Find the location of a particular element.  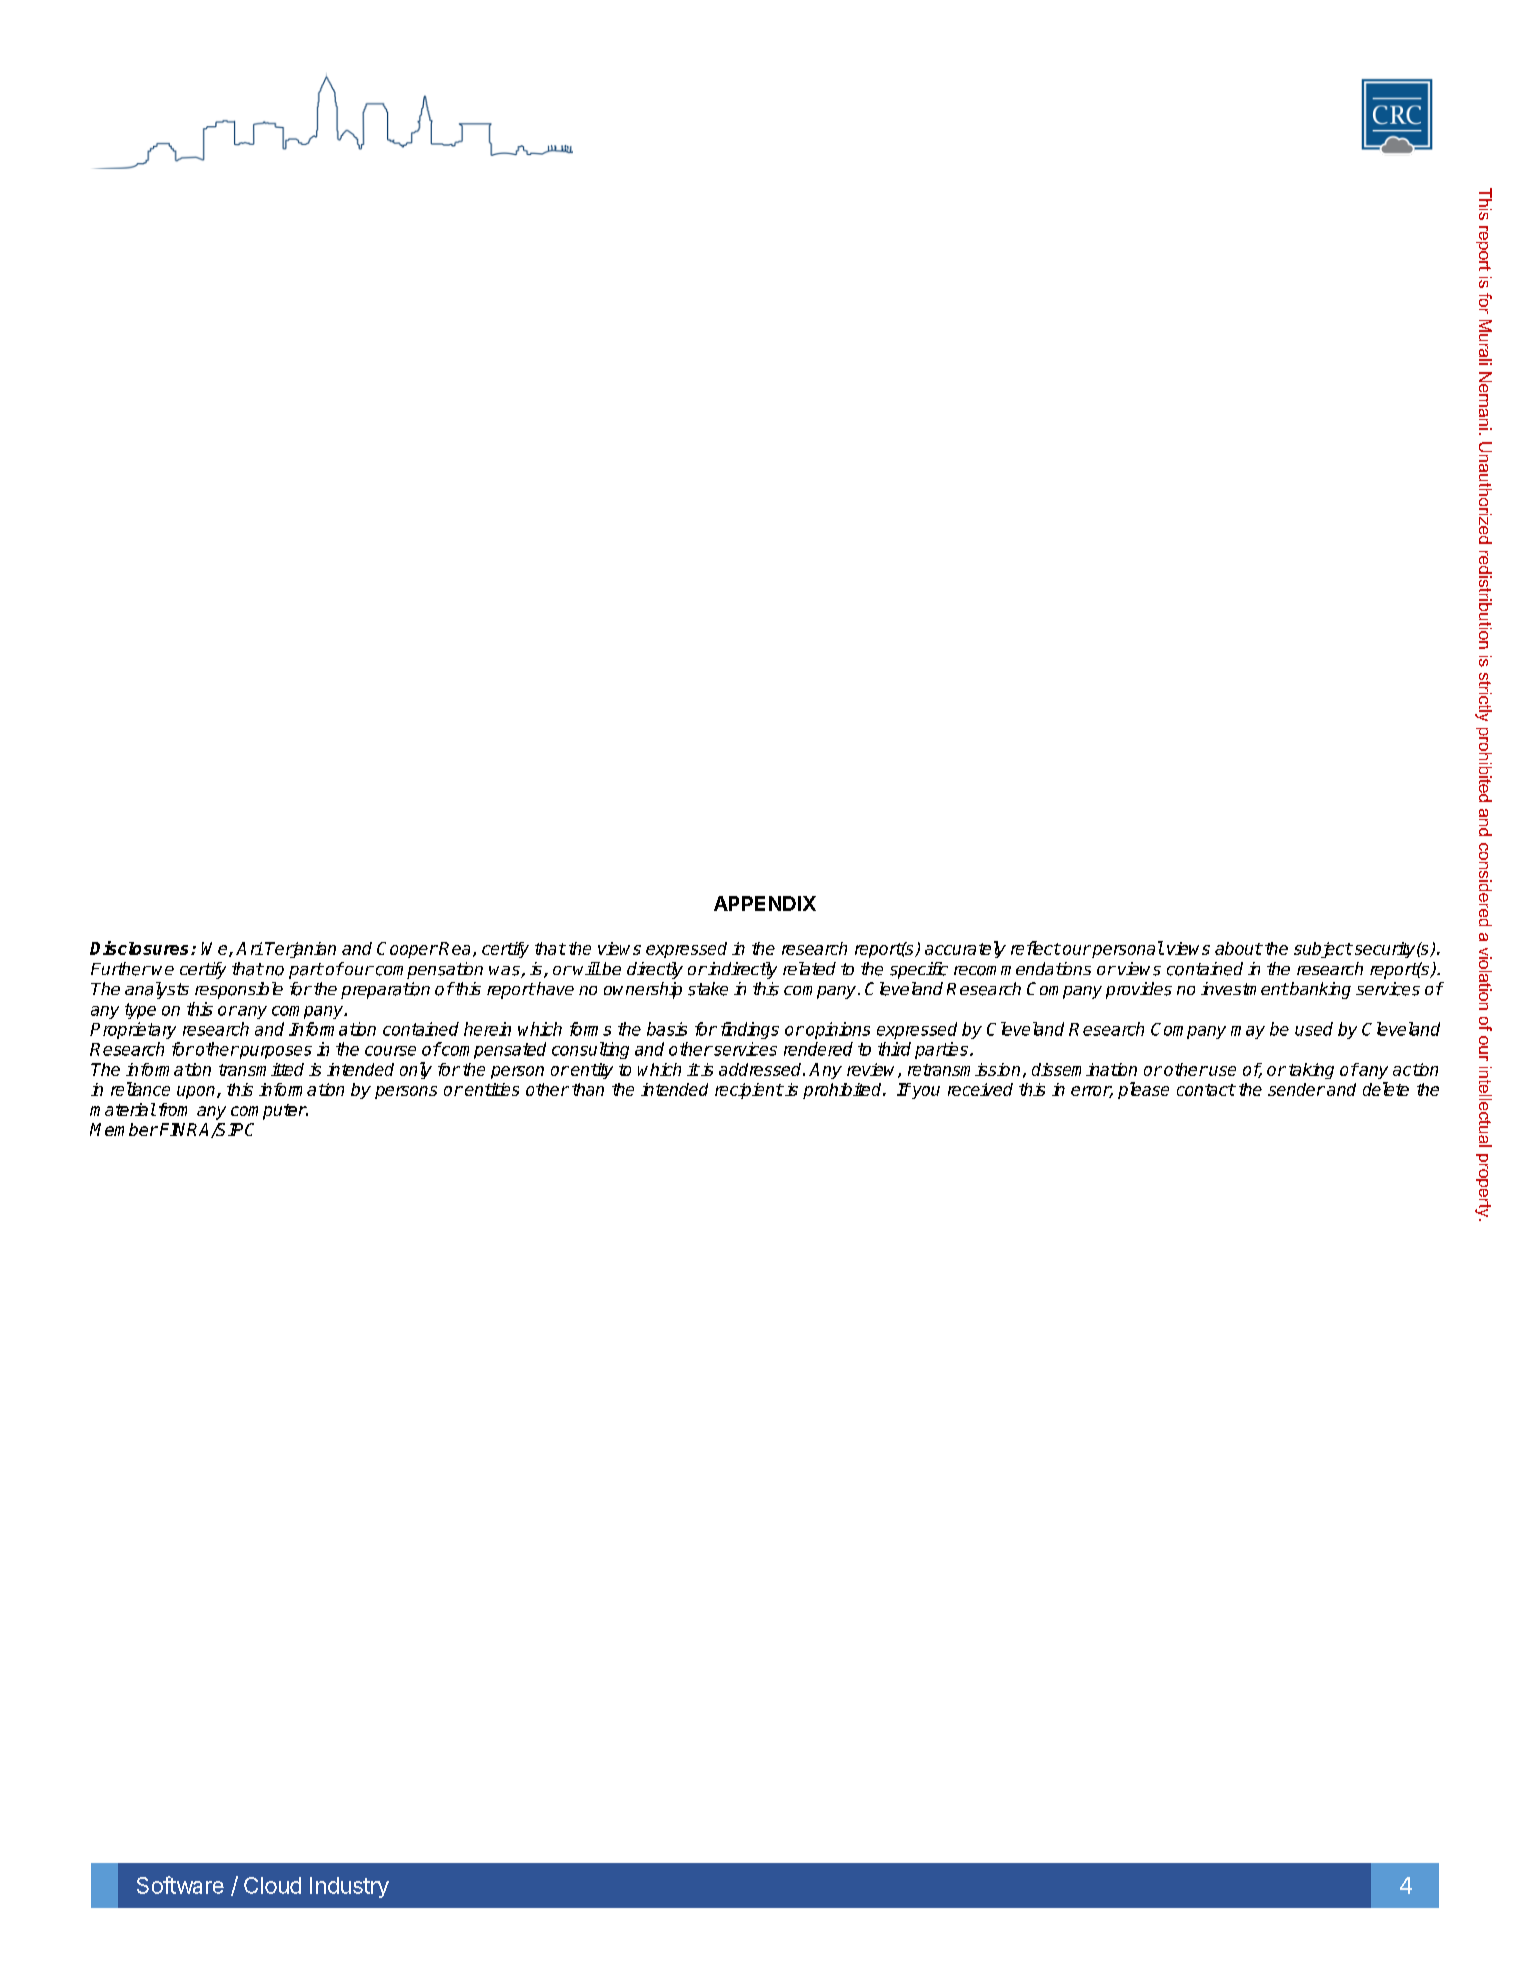

Cooper is located at coordinates (407, 950).
